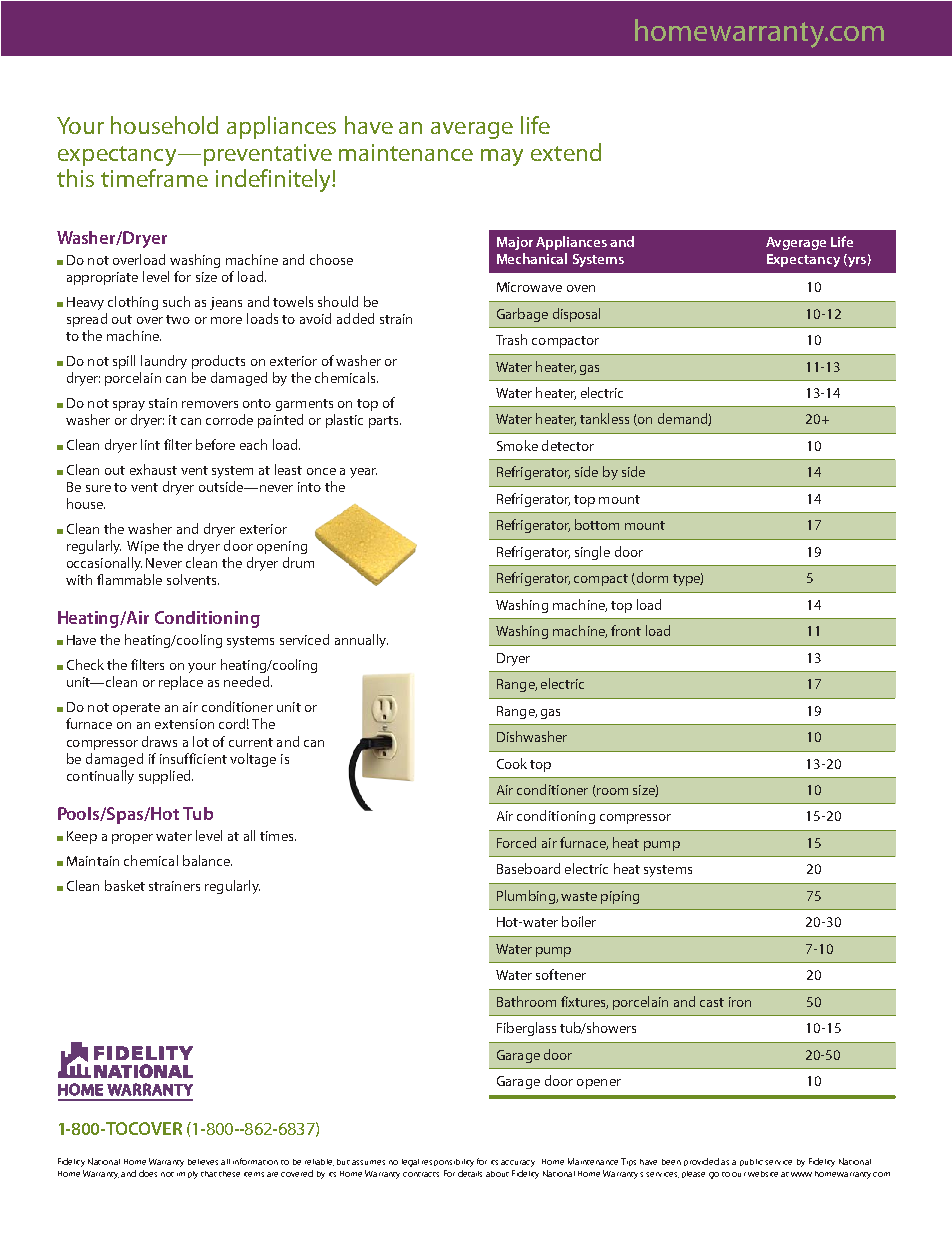  Describe the element at coordinates (154, 178) in the screenshot. I see `timeframe` at that location.
